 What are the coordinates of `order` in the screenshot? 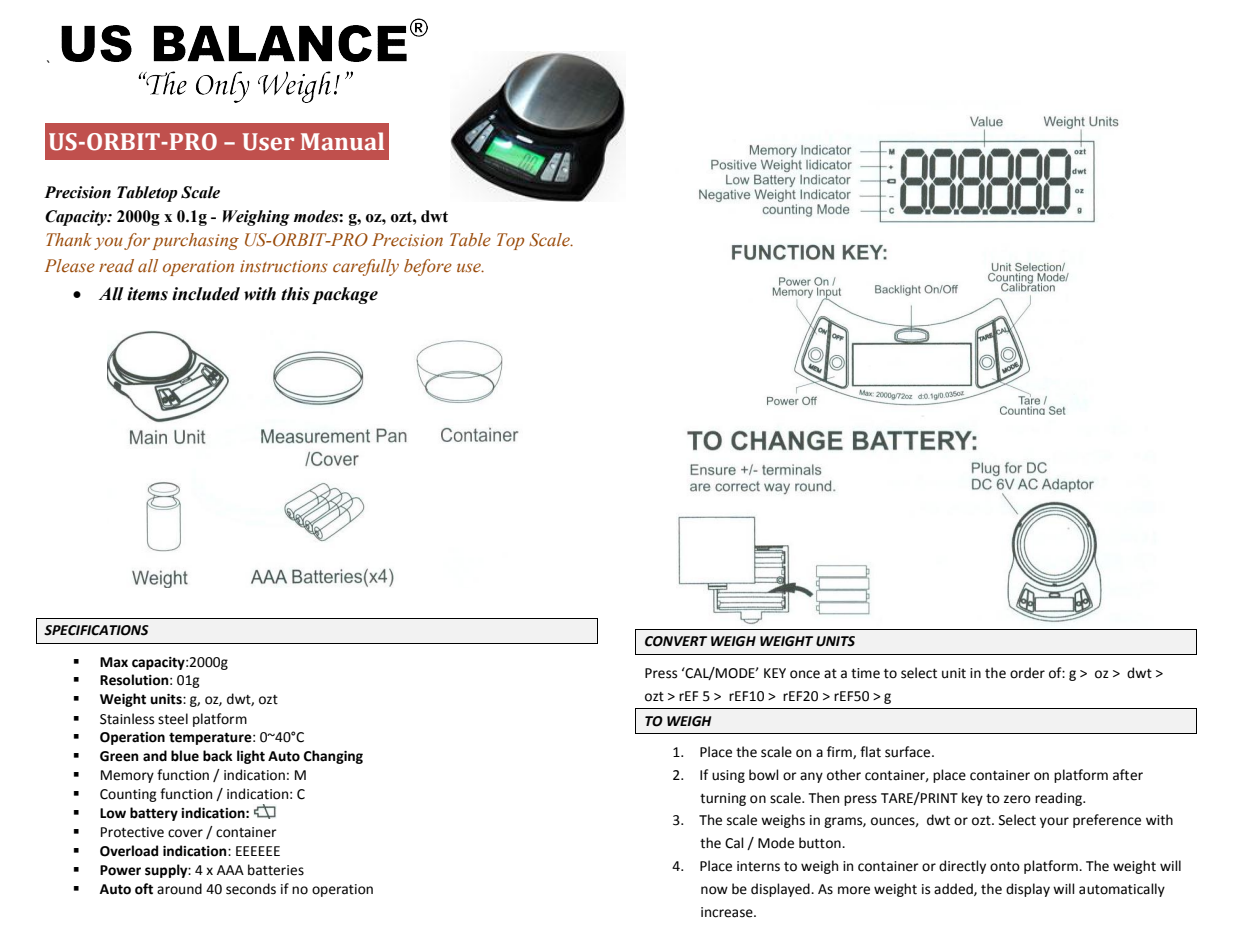 It's located at (1027, 673).
